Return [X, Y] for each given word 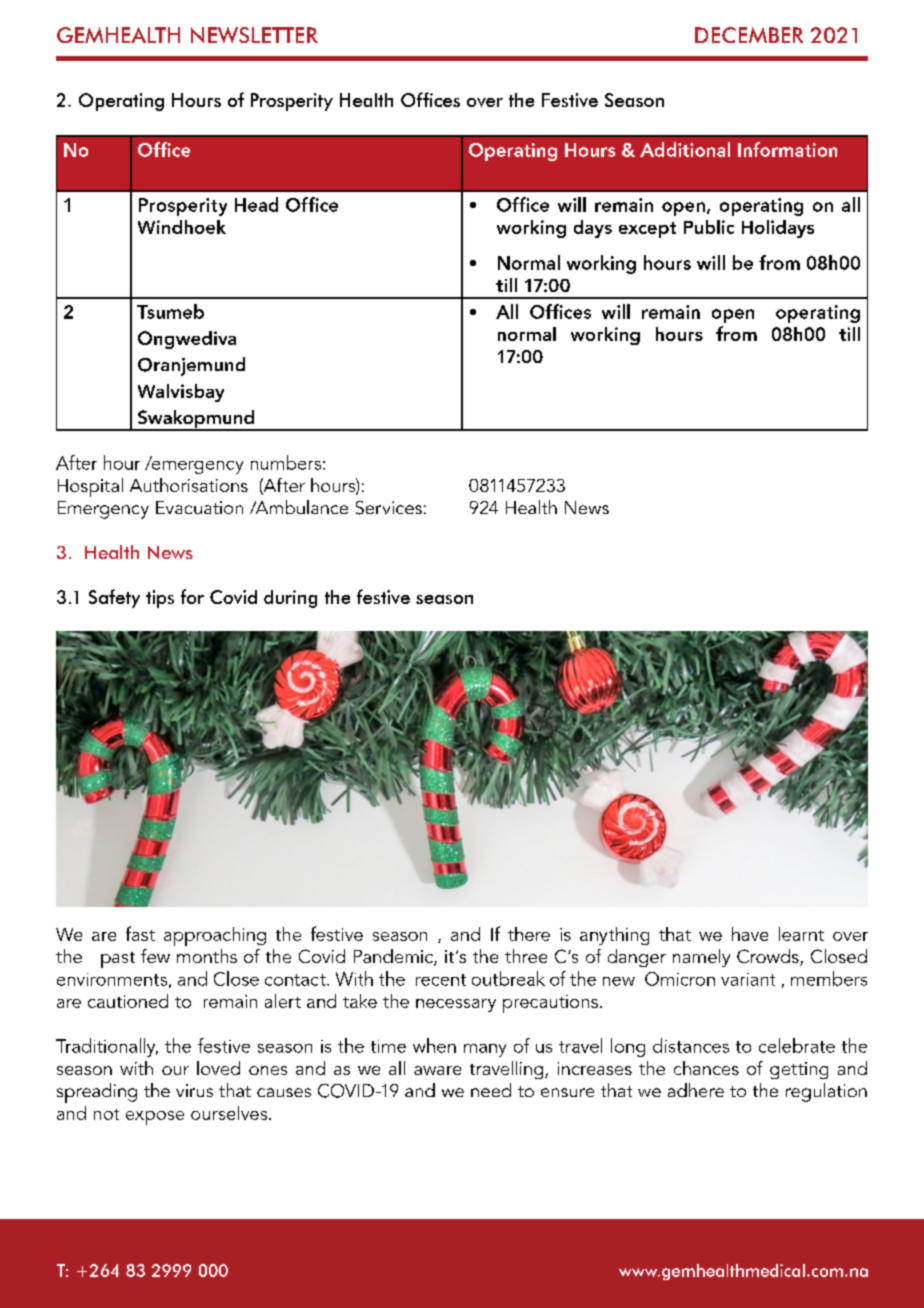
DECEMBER [749, 35]
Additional [685, 149]
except [647, 230]
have [750, 934]
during [290, 599]
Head [256, 204]
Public [709, 227]
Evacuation [199, 507]
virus [194, 1090]
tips [160, 599]
